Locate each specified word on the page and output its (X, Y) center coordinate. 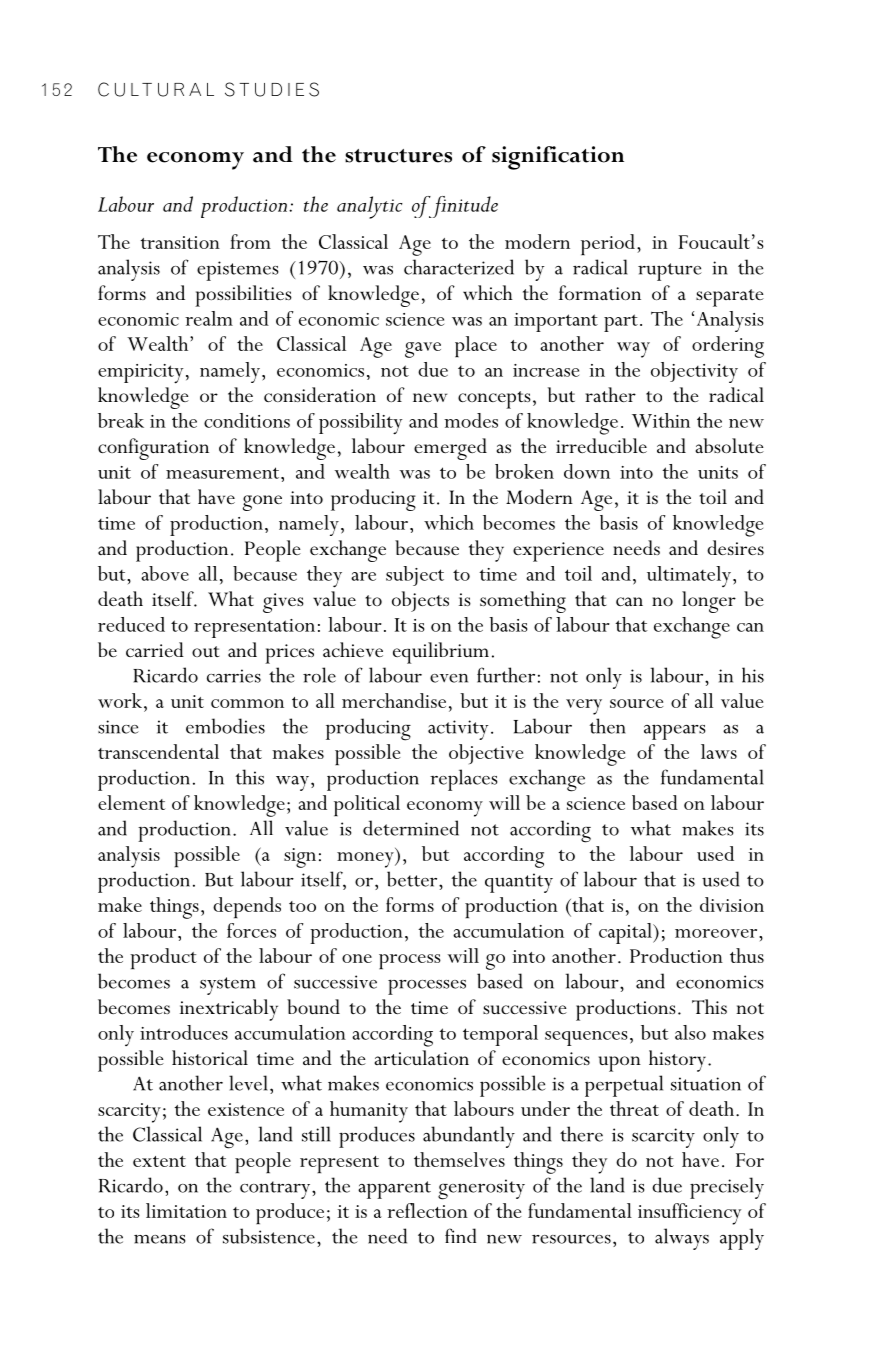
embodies (225, 726)
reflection (427, 1210)
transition (180, 242)
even (449, 678)
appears (674, 732)
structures (398, 156)
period (608, 244)
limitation (186, 1210)
